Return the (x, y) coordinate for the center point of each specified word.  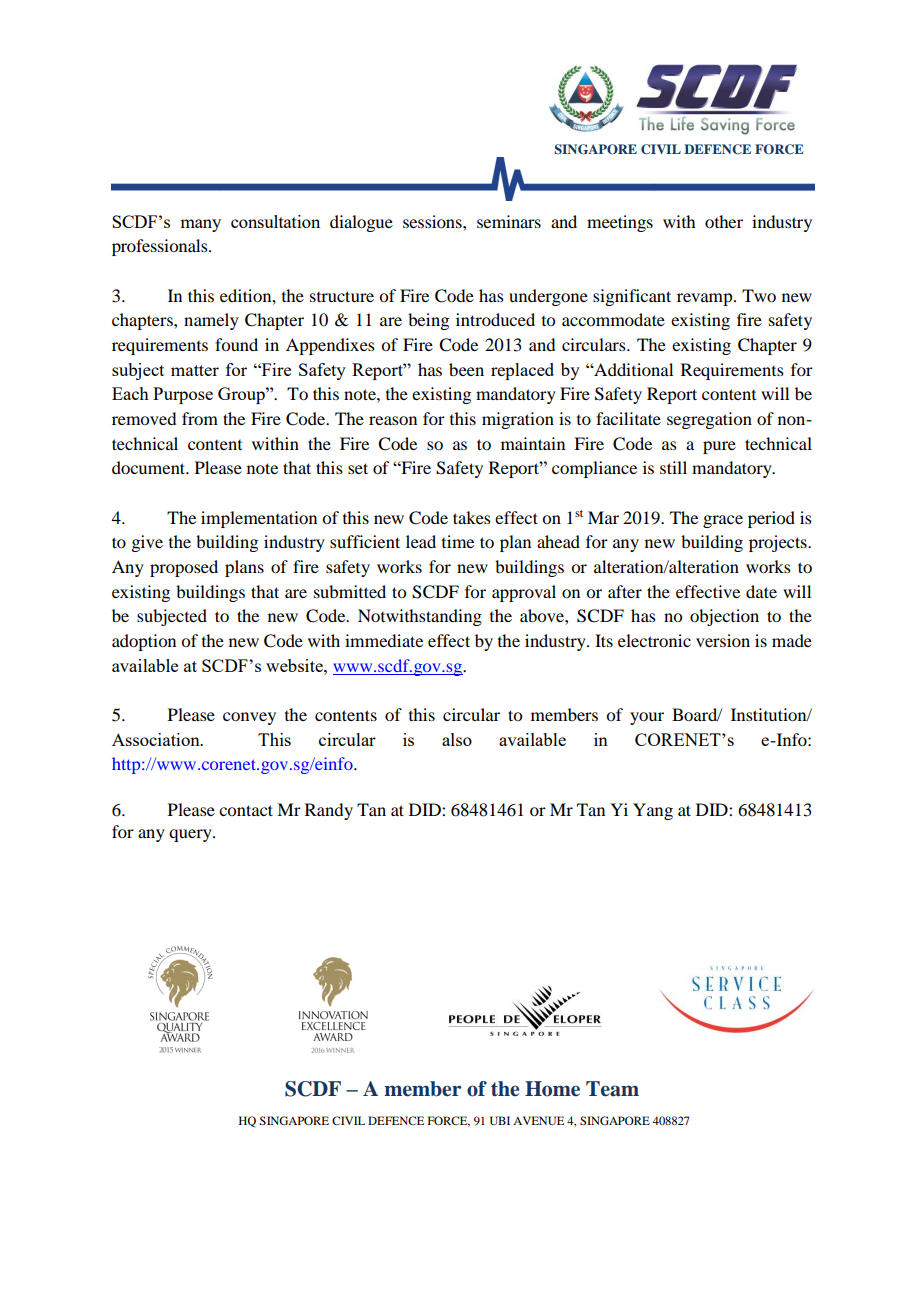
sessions (433, 221)
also (457, 739)
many (200, 225)
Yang (653, 811)
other (724, 221)
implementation (259, 519)
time (458, 541)
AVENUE (538, 1120)
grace (723, 521)
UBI (500, 1120)
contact (246, 810)
